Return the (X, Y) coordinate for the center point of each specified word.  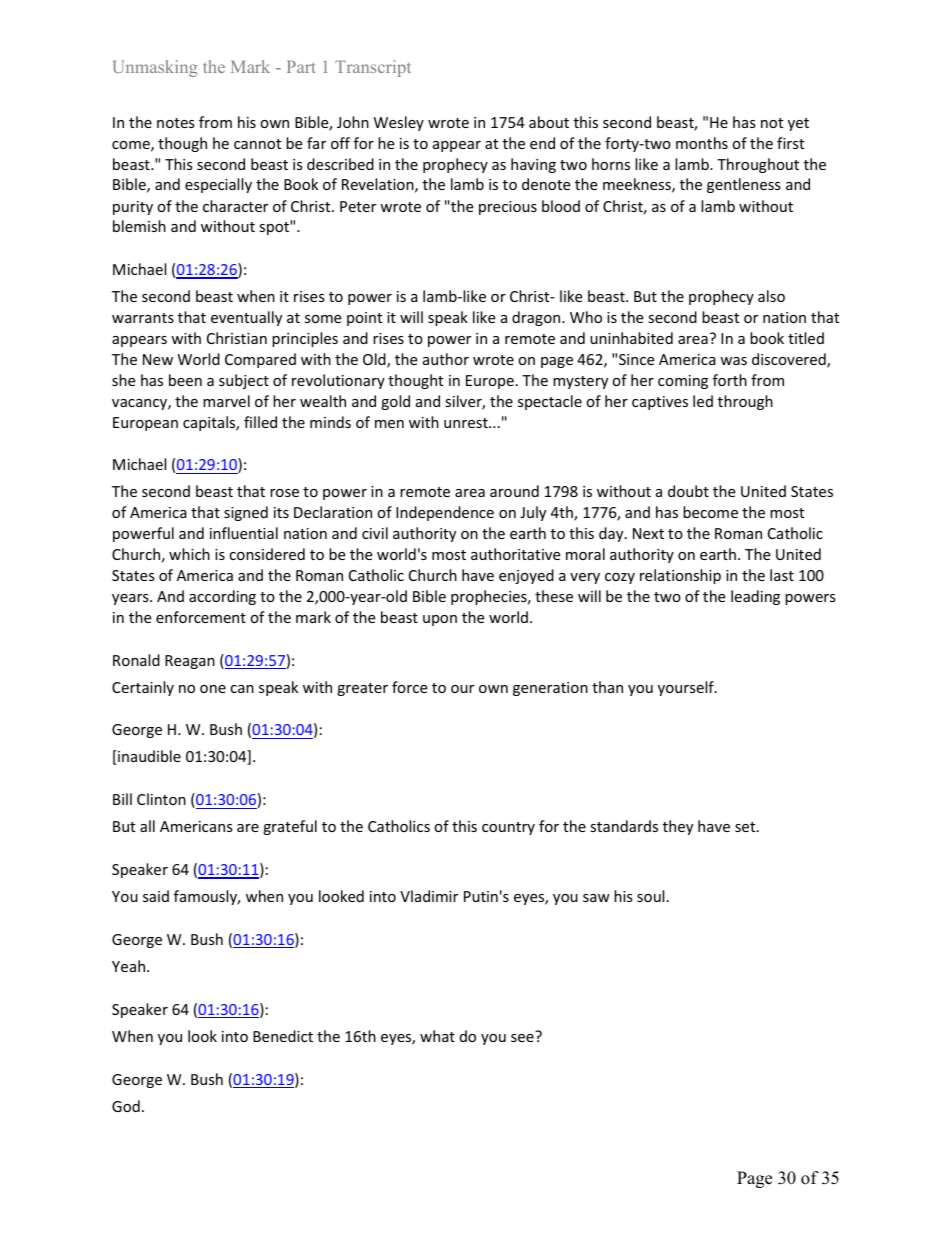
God (126, 1106)
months (702, 143)
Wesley (399, 123)
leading (755, 597)
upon (440, 620)
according (222, 597)
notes (176, 123)
